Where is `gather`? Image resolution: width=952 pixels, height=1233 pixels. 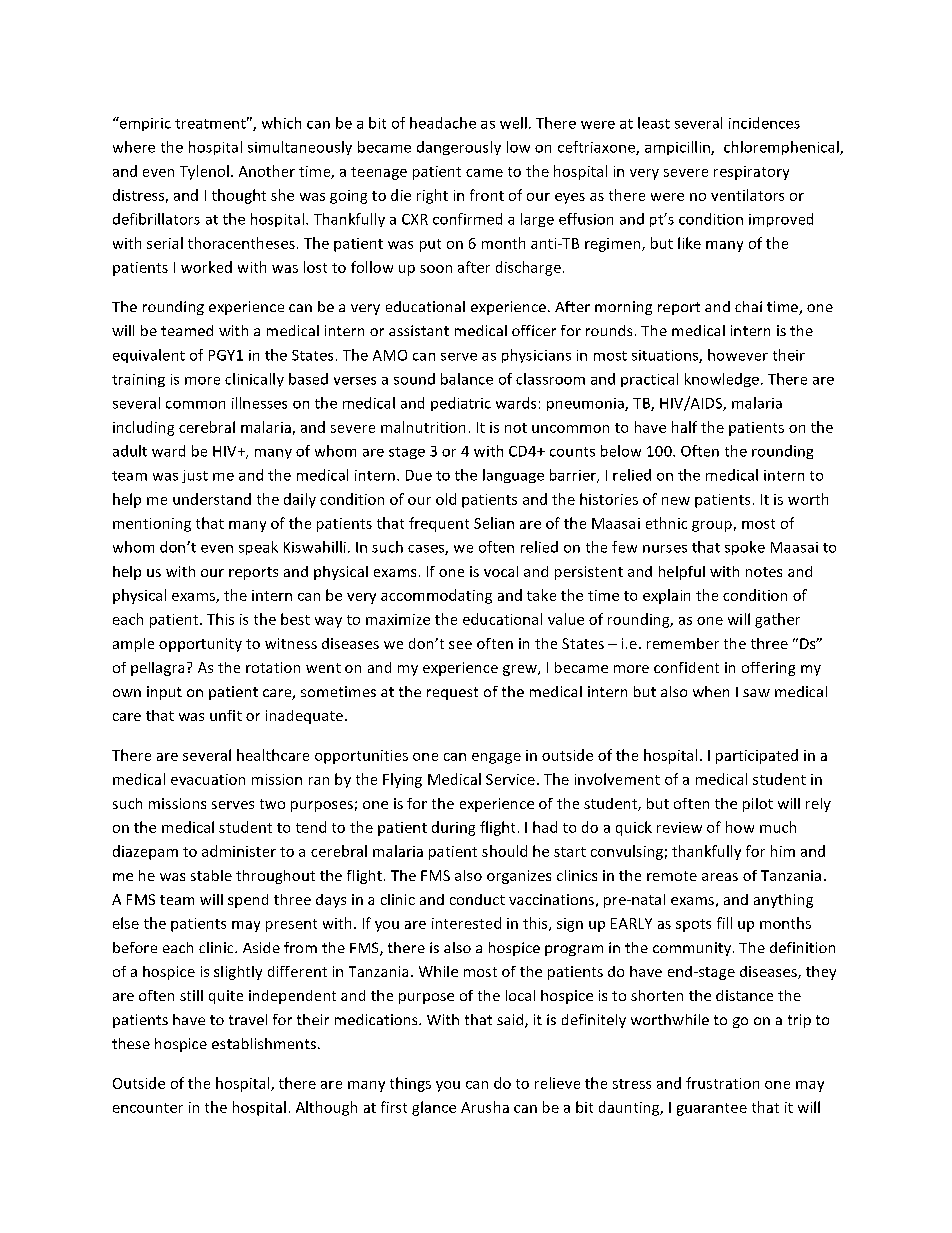 gather is located at coordinates (777, 620).
